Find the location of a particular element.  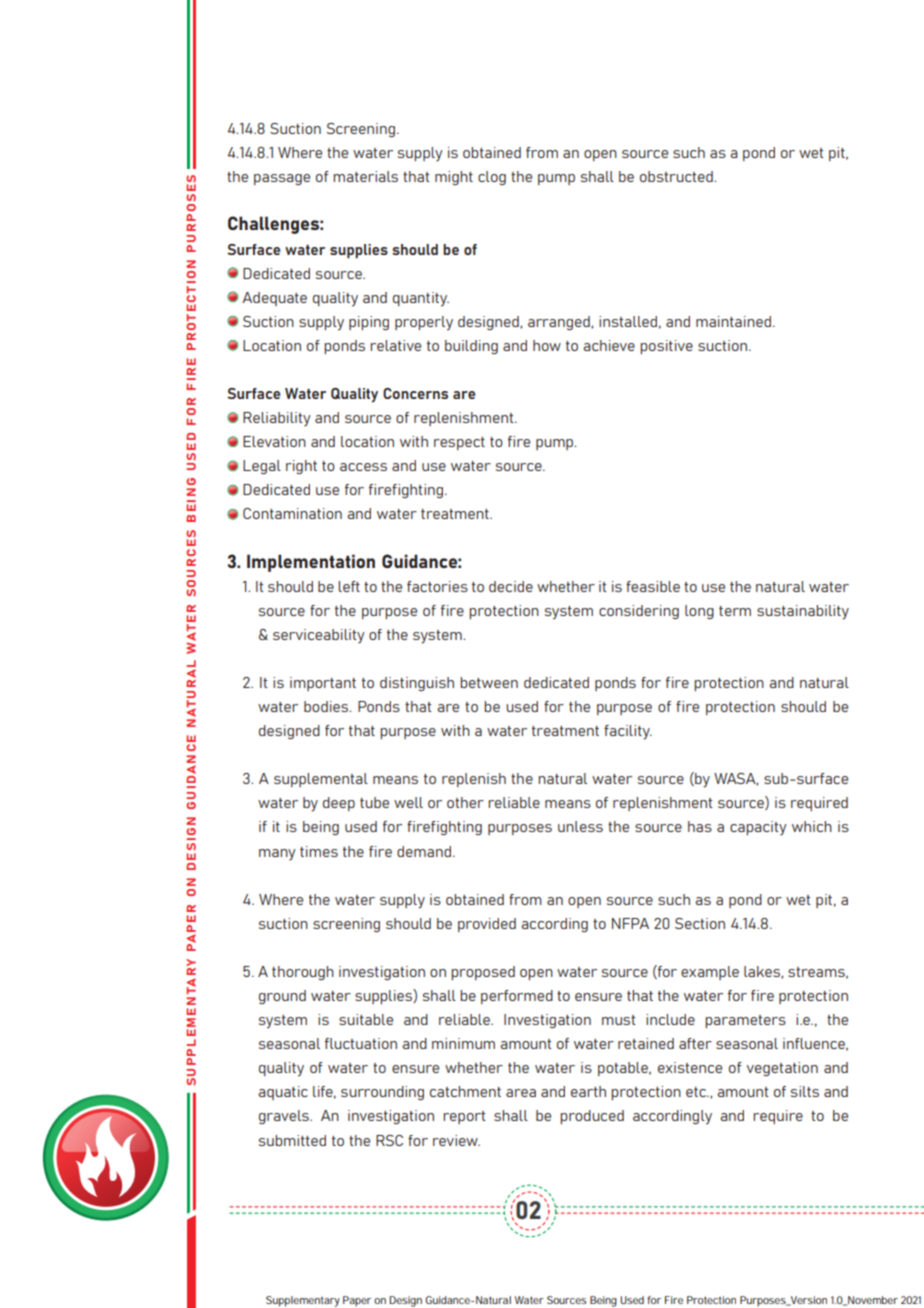

capacity is located at coordinates (758, 828).
